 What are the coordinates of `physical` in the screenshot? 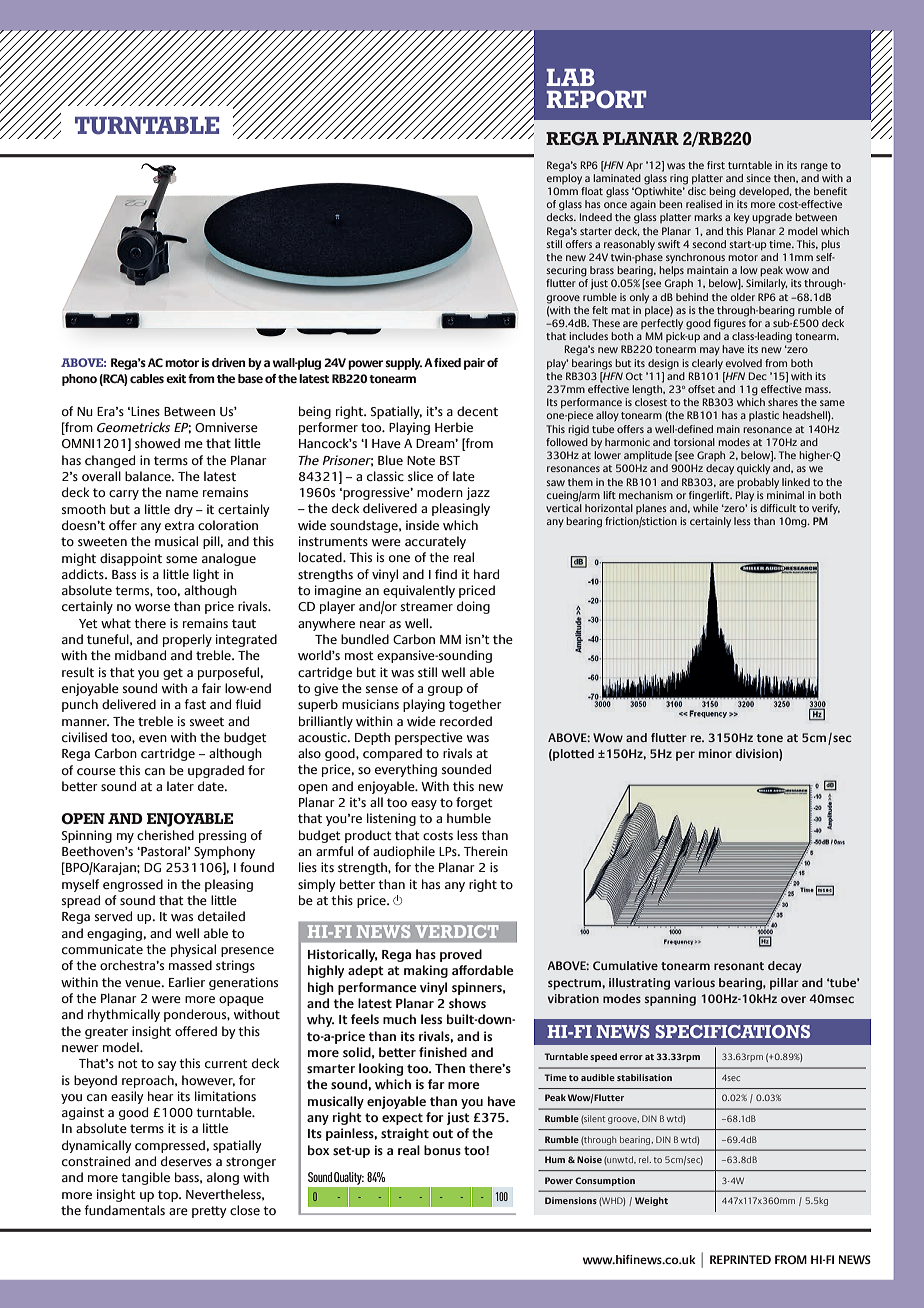 It's located at (193, 950).
